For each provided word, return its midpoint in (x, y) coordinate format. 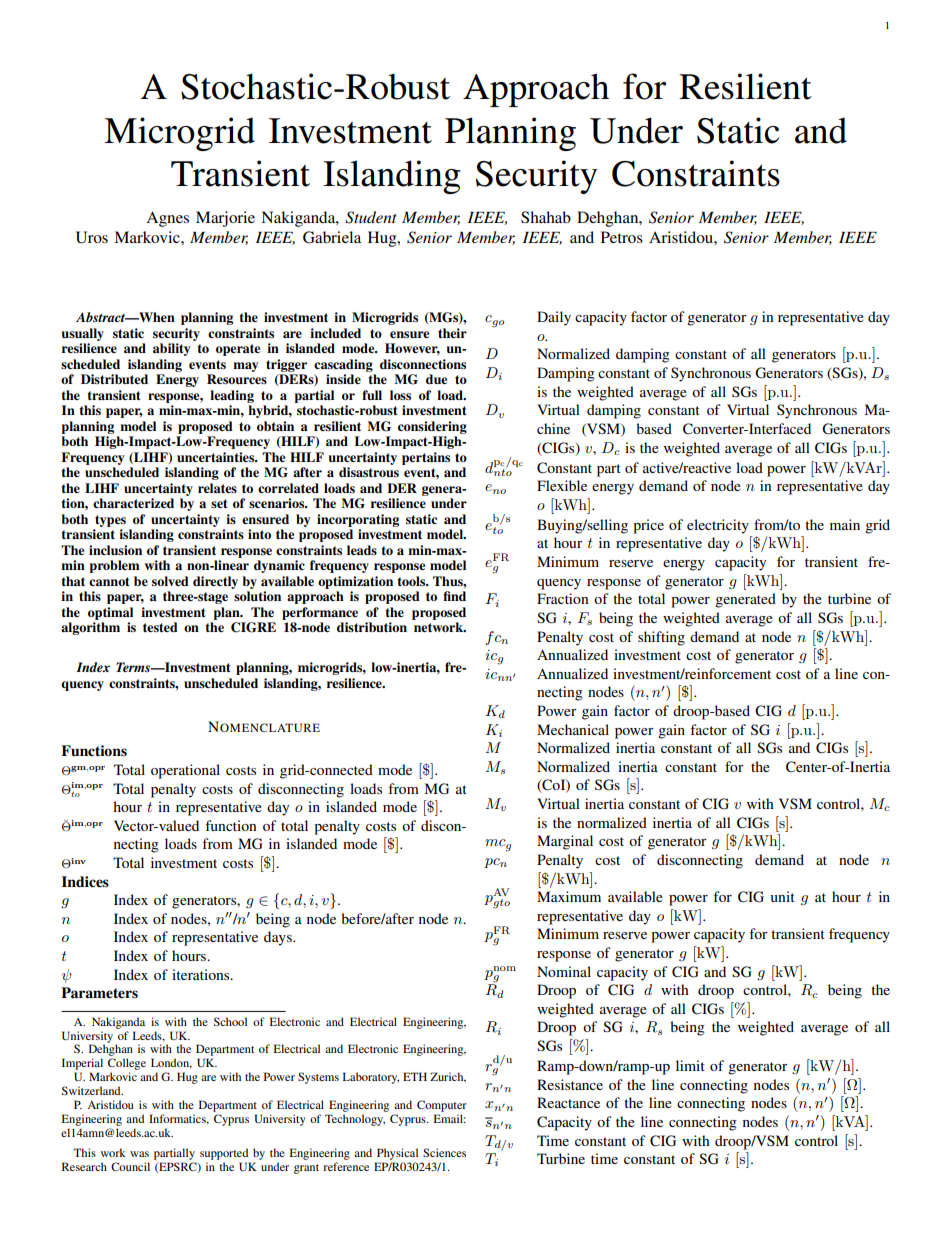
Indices (85, 882)
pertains (426, 458)
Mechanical (573, 729)
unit (782, 896)
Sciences (444, 1152)
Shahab (546, 217)
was (139, 1154)
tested (160, 627)
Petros (622, 237)
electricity (718, 526)
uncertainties (217, 457)
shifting (661, 638)
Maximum (569, 896)
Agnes (167, 219)
